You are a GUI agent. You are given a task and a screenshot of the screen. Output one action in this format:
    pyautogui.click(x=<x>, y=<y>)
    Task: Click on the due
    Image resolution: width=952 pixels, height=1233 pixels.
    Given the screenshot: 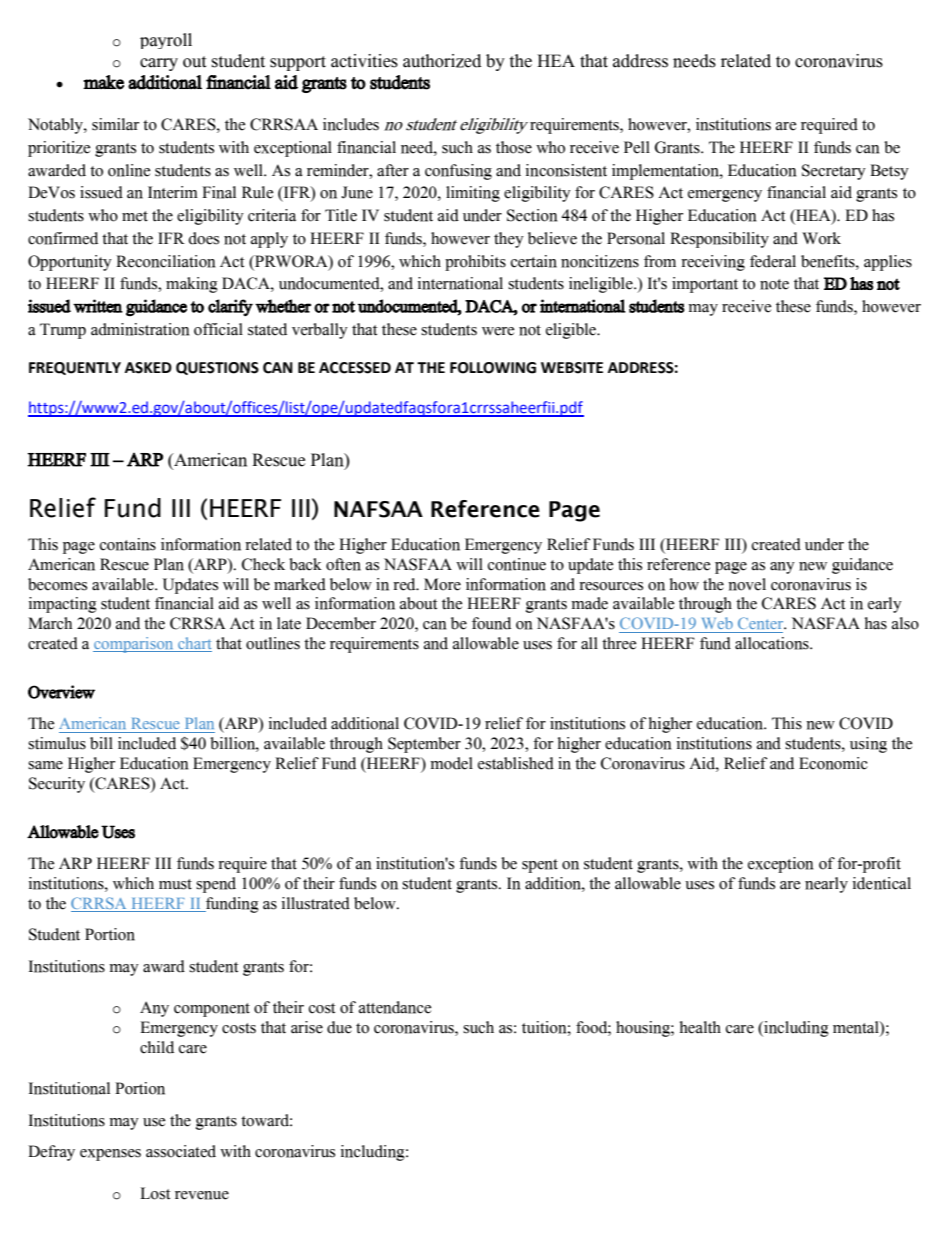 What is the action you would take?
    pyautogui.click(x=339, y=1027)
